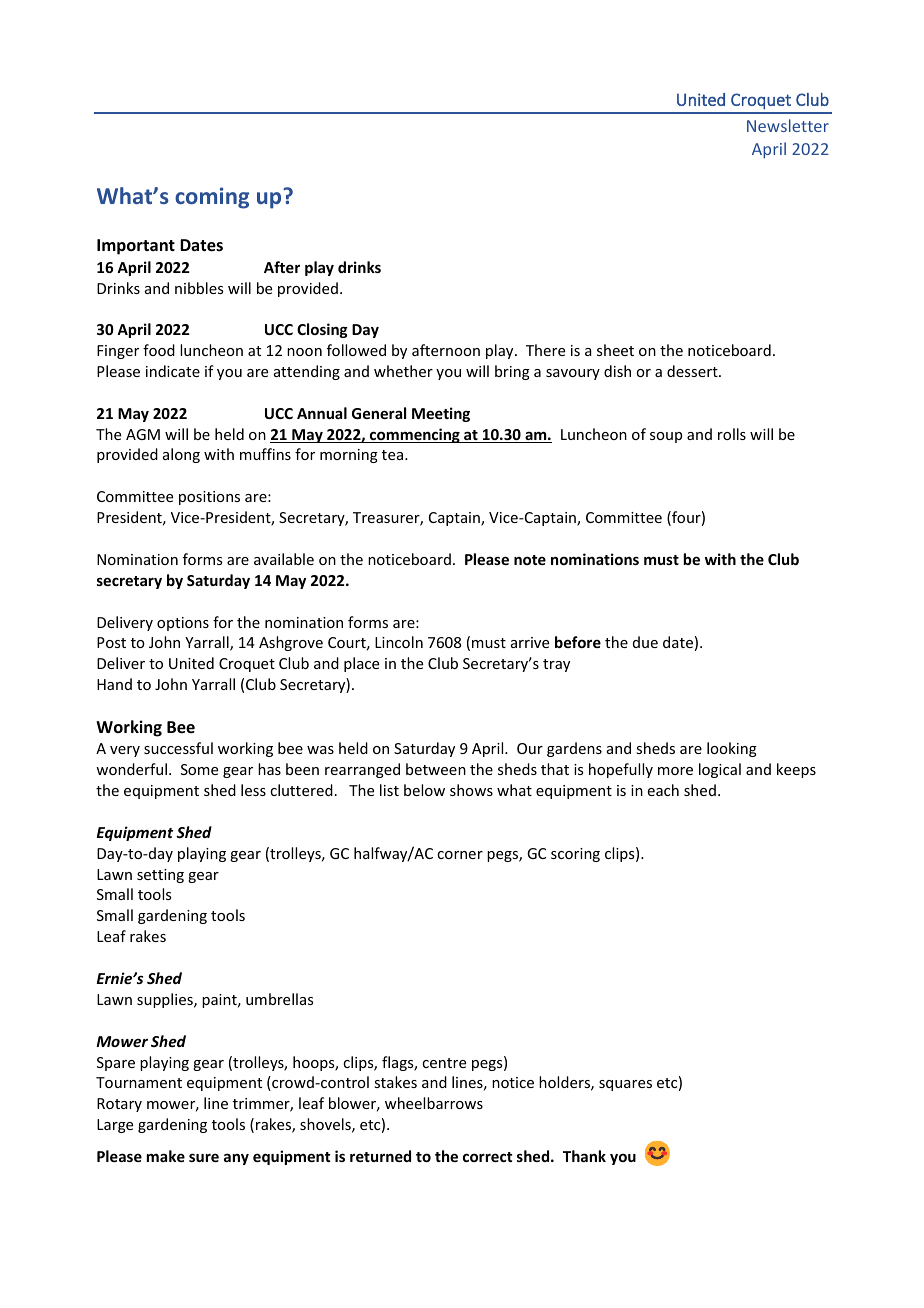 Image resolution: width=924 pixels, height=1308 pixels. What do you see at coordinates (166, 1156) in the document?
I see `make` at bounding box center [166, 1156].
